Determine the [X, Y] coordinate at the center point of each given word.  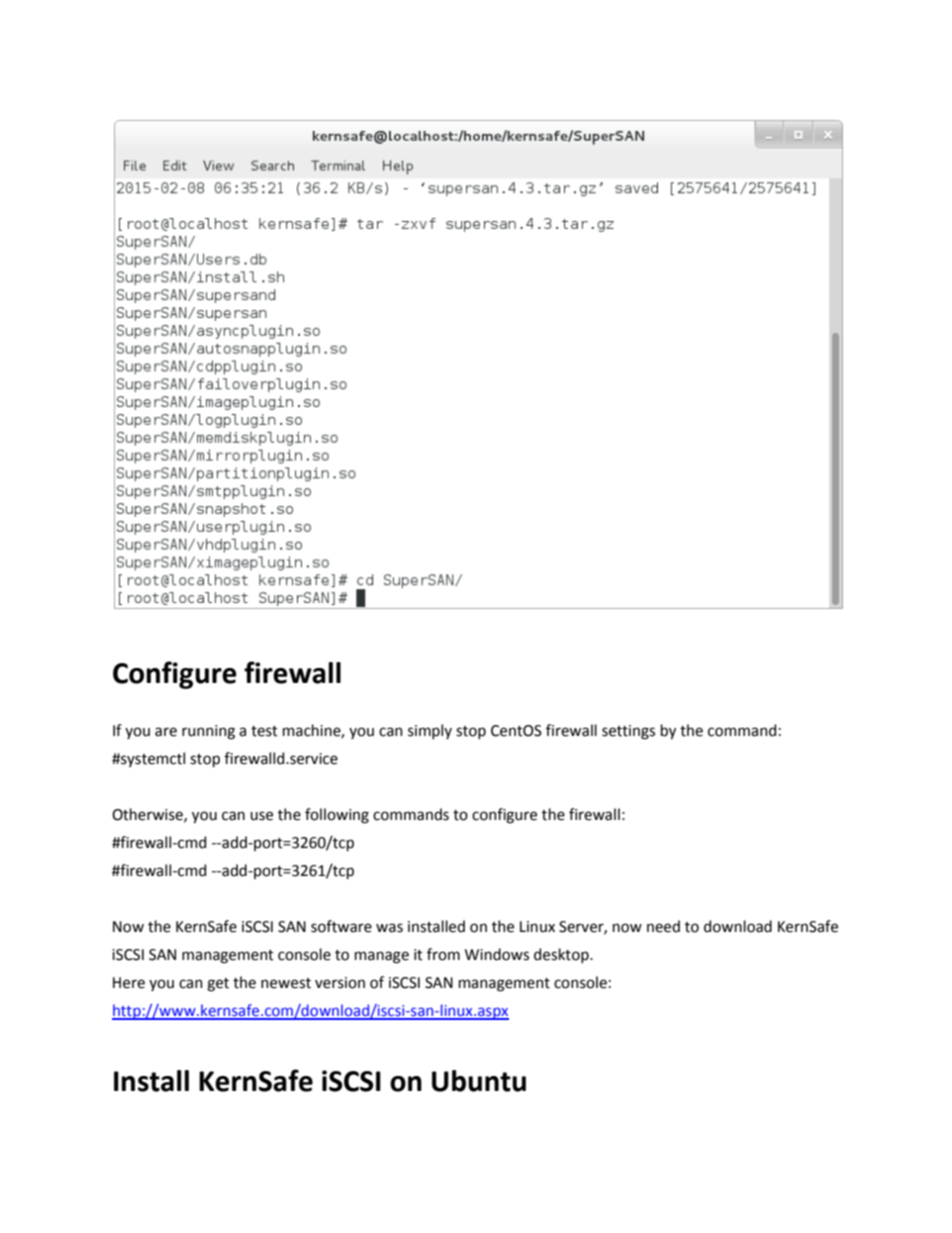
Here [129, 983]
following [337, 816]
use [261, 816]
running [208, 732]
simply [430, 731]
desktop [562, 955]
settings [628, 732]
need [663, 926]
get [218, 985]
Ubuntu [479, 1081]
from [443, 954]
